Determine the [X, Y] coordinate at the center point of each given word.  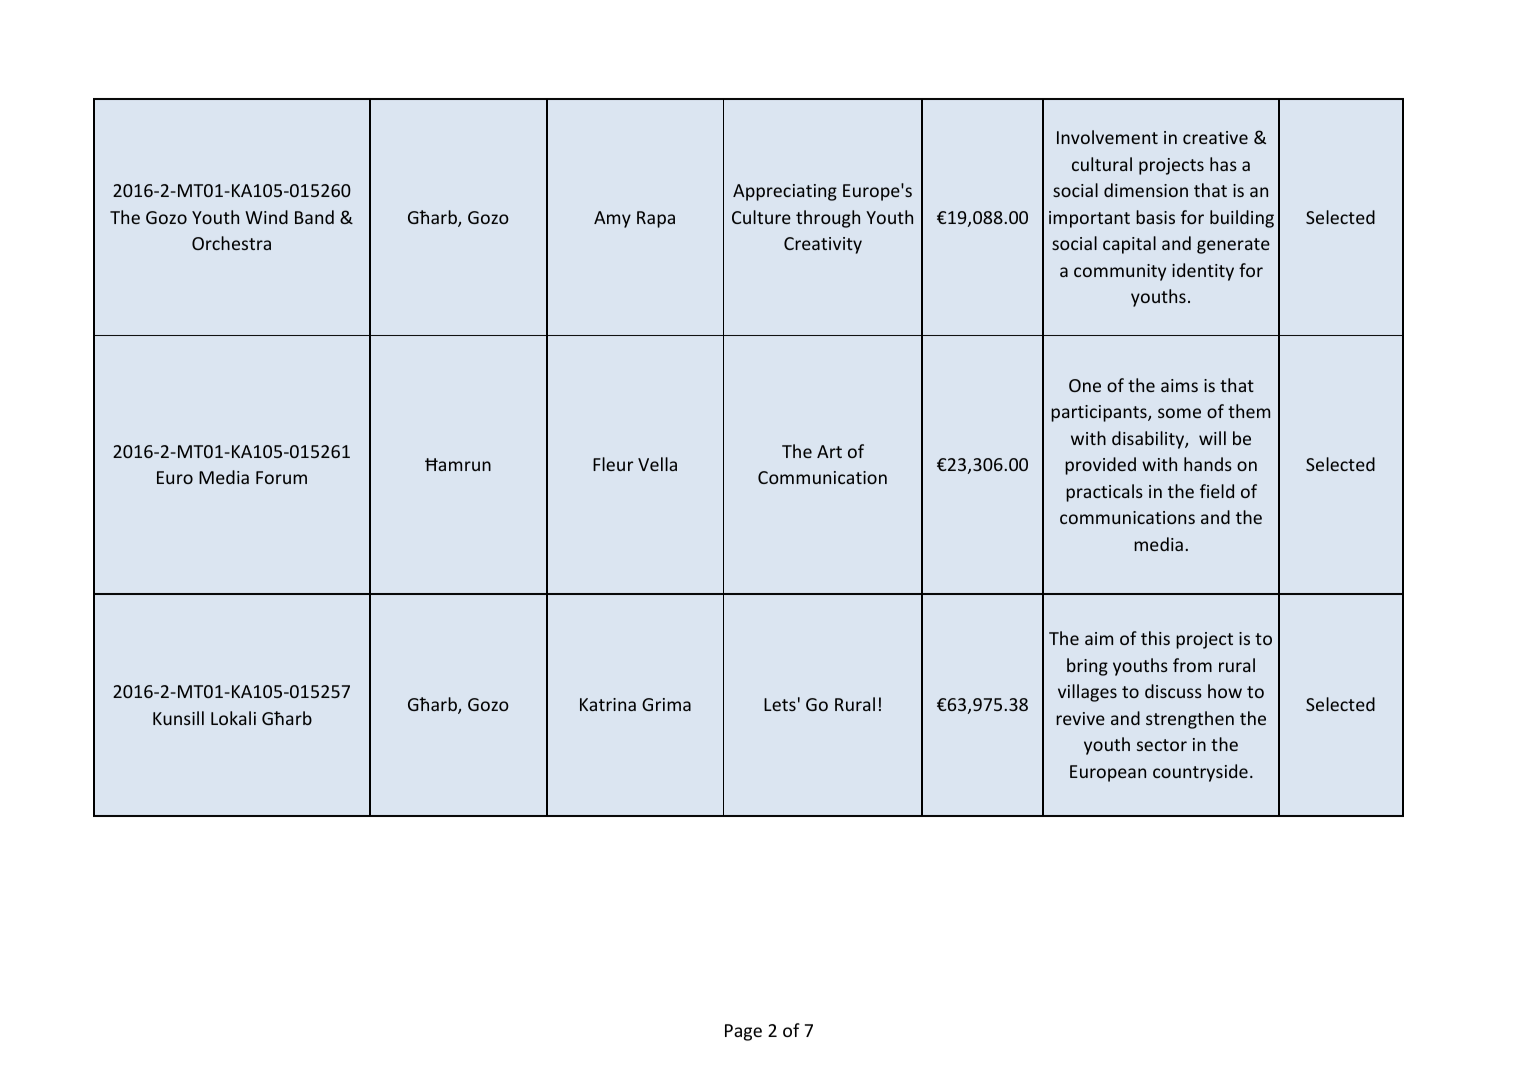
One [1085, 385]
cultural [1102, 164]
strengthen [1190, 720]
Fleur [613, 464]
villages [1087, 693]
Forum [281, 477]
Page [743, 1032]
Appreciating [785, 192]
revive [1080, 718]
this [1155, 638]
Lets [780, 704]
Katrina [608, 704]
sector [1162, 745]
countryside [1200, 773]
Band [314, 217]
